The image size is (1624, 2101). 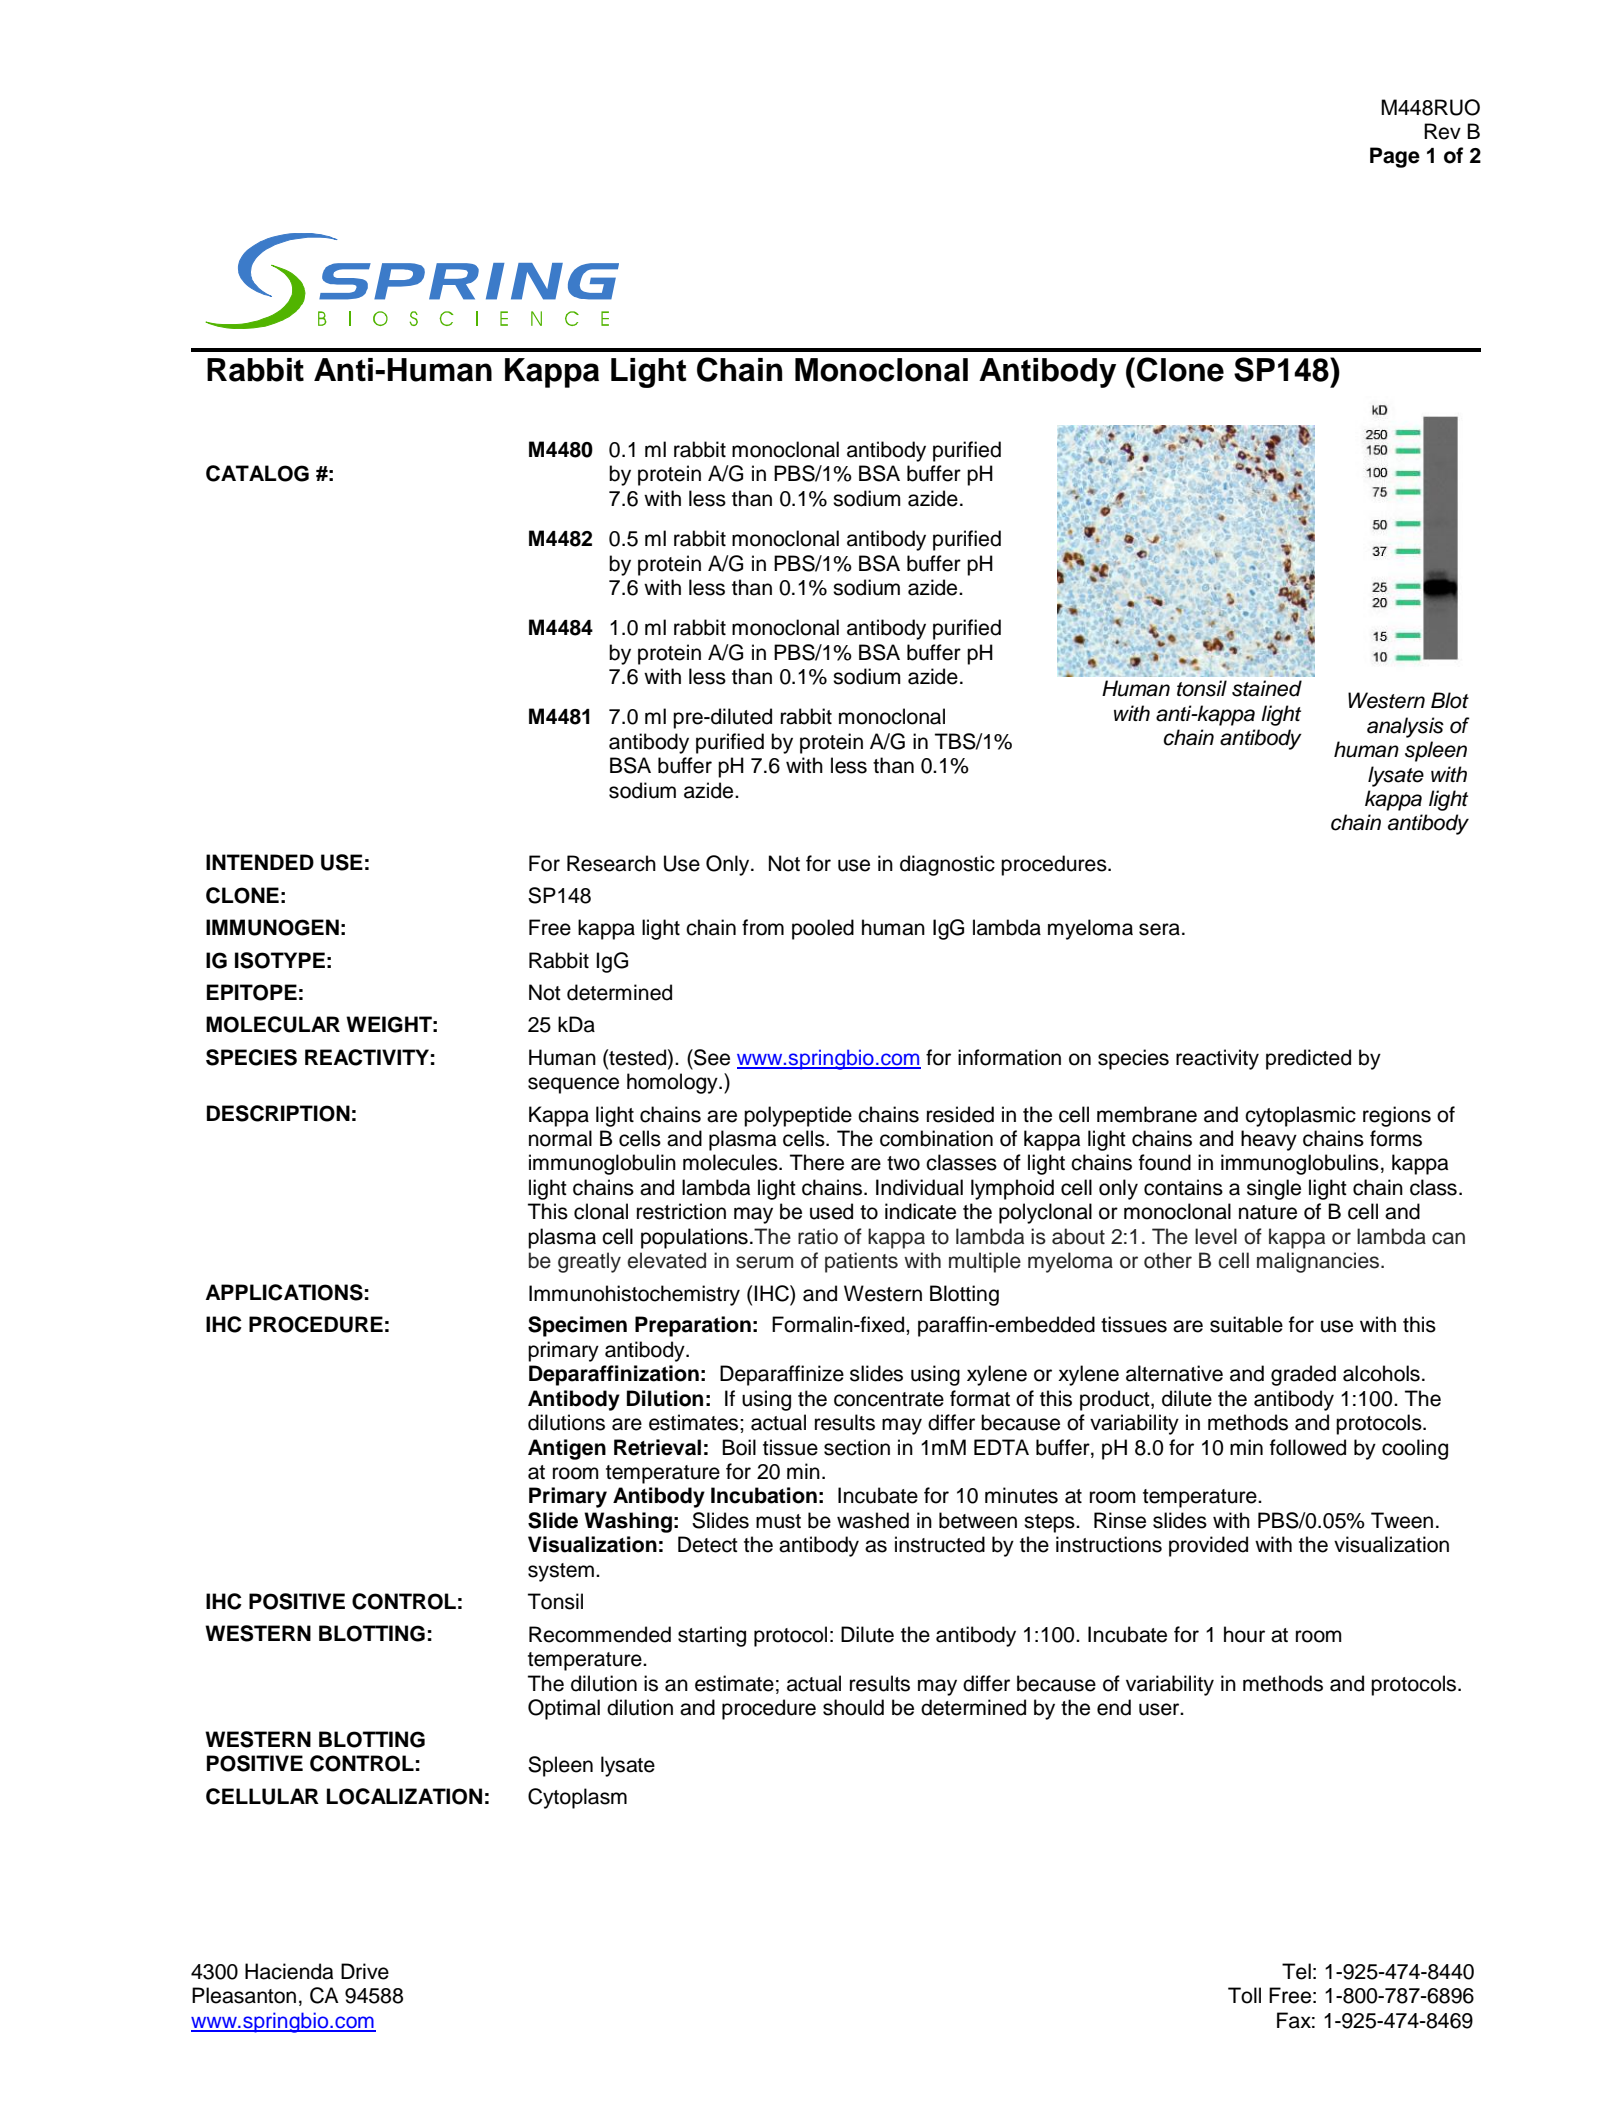 What do you see at coordinates (260, 862) in the screenshot?
I see `INTENDED` at bounding box center [260, 862].
